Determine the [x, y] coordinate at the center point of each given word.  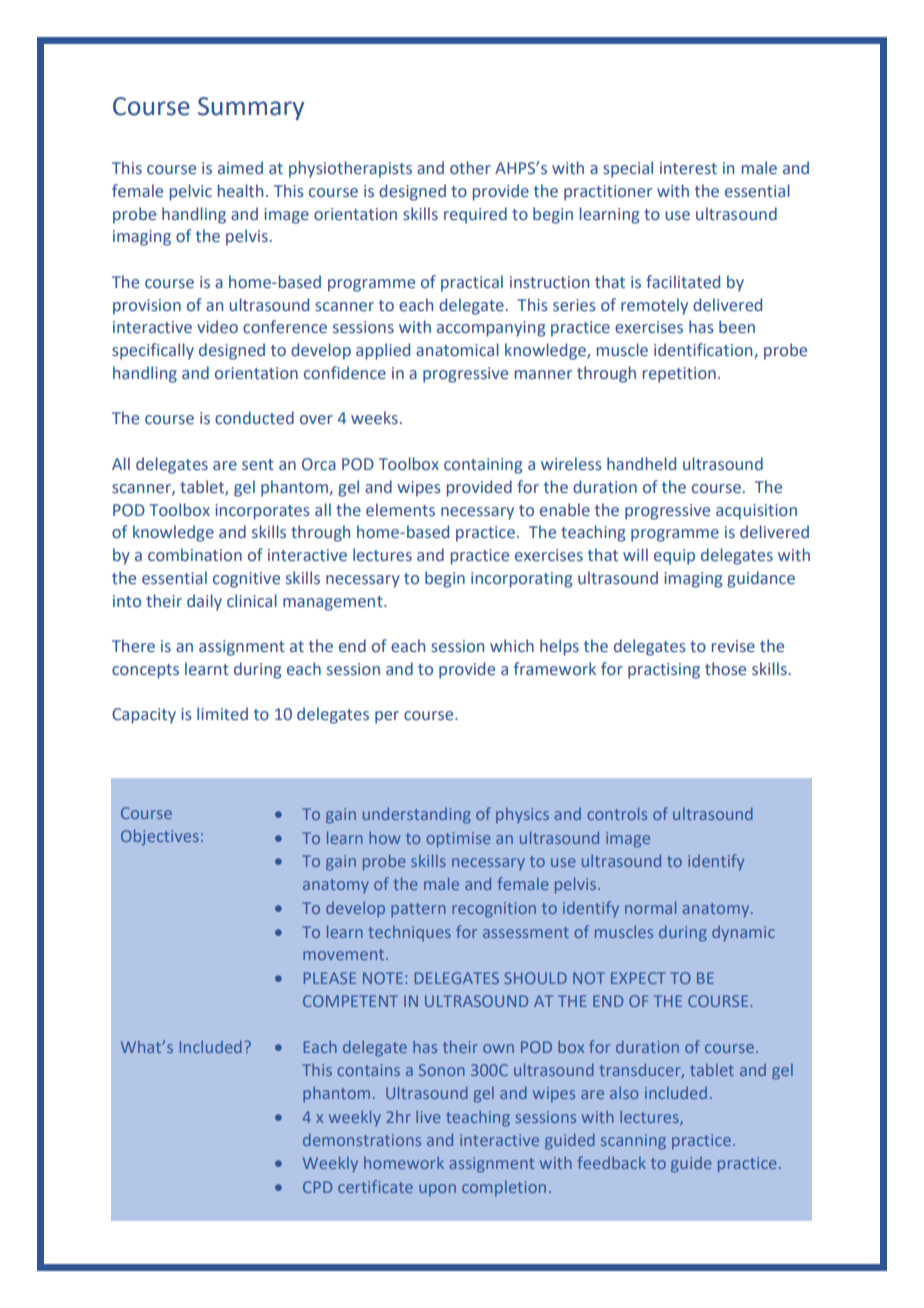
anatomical [457, 350]
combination [195, 555]
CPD [317, 1187]
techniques [409, 933]
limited [222, 713]
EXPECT [638, 978]
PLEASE [330, 978]
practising [664, 671]
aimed [240, 167]
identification [704, 351]
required [475, 215]
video [217, 327]
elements [400, 510]
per [387, 717]
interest [688, 168]
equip [674, 557]
